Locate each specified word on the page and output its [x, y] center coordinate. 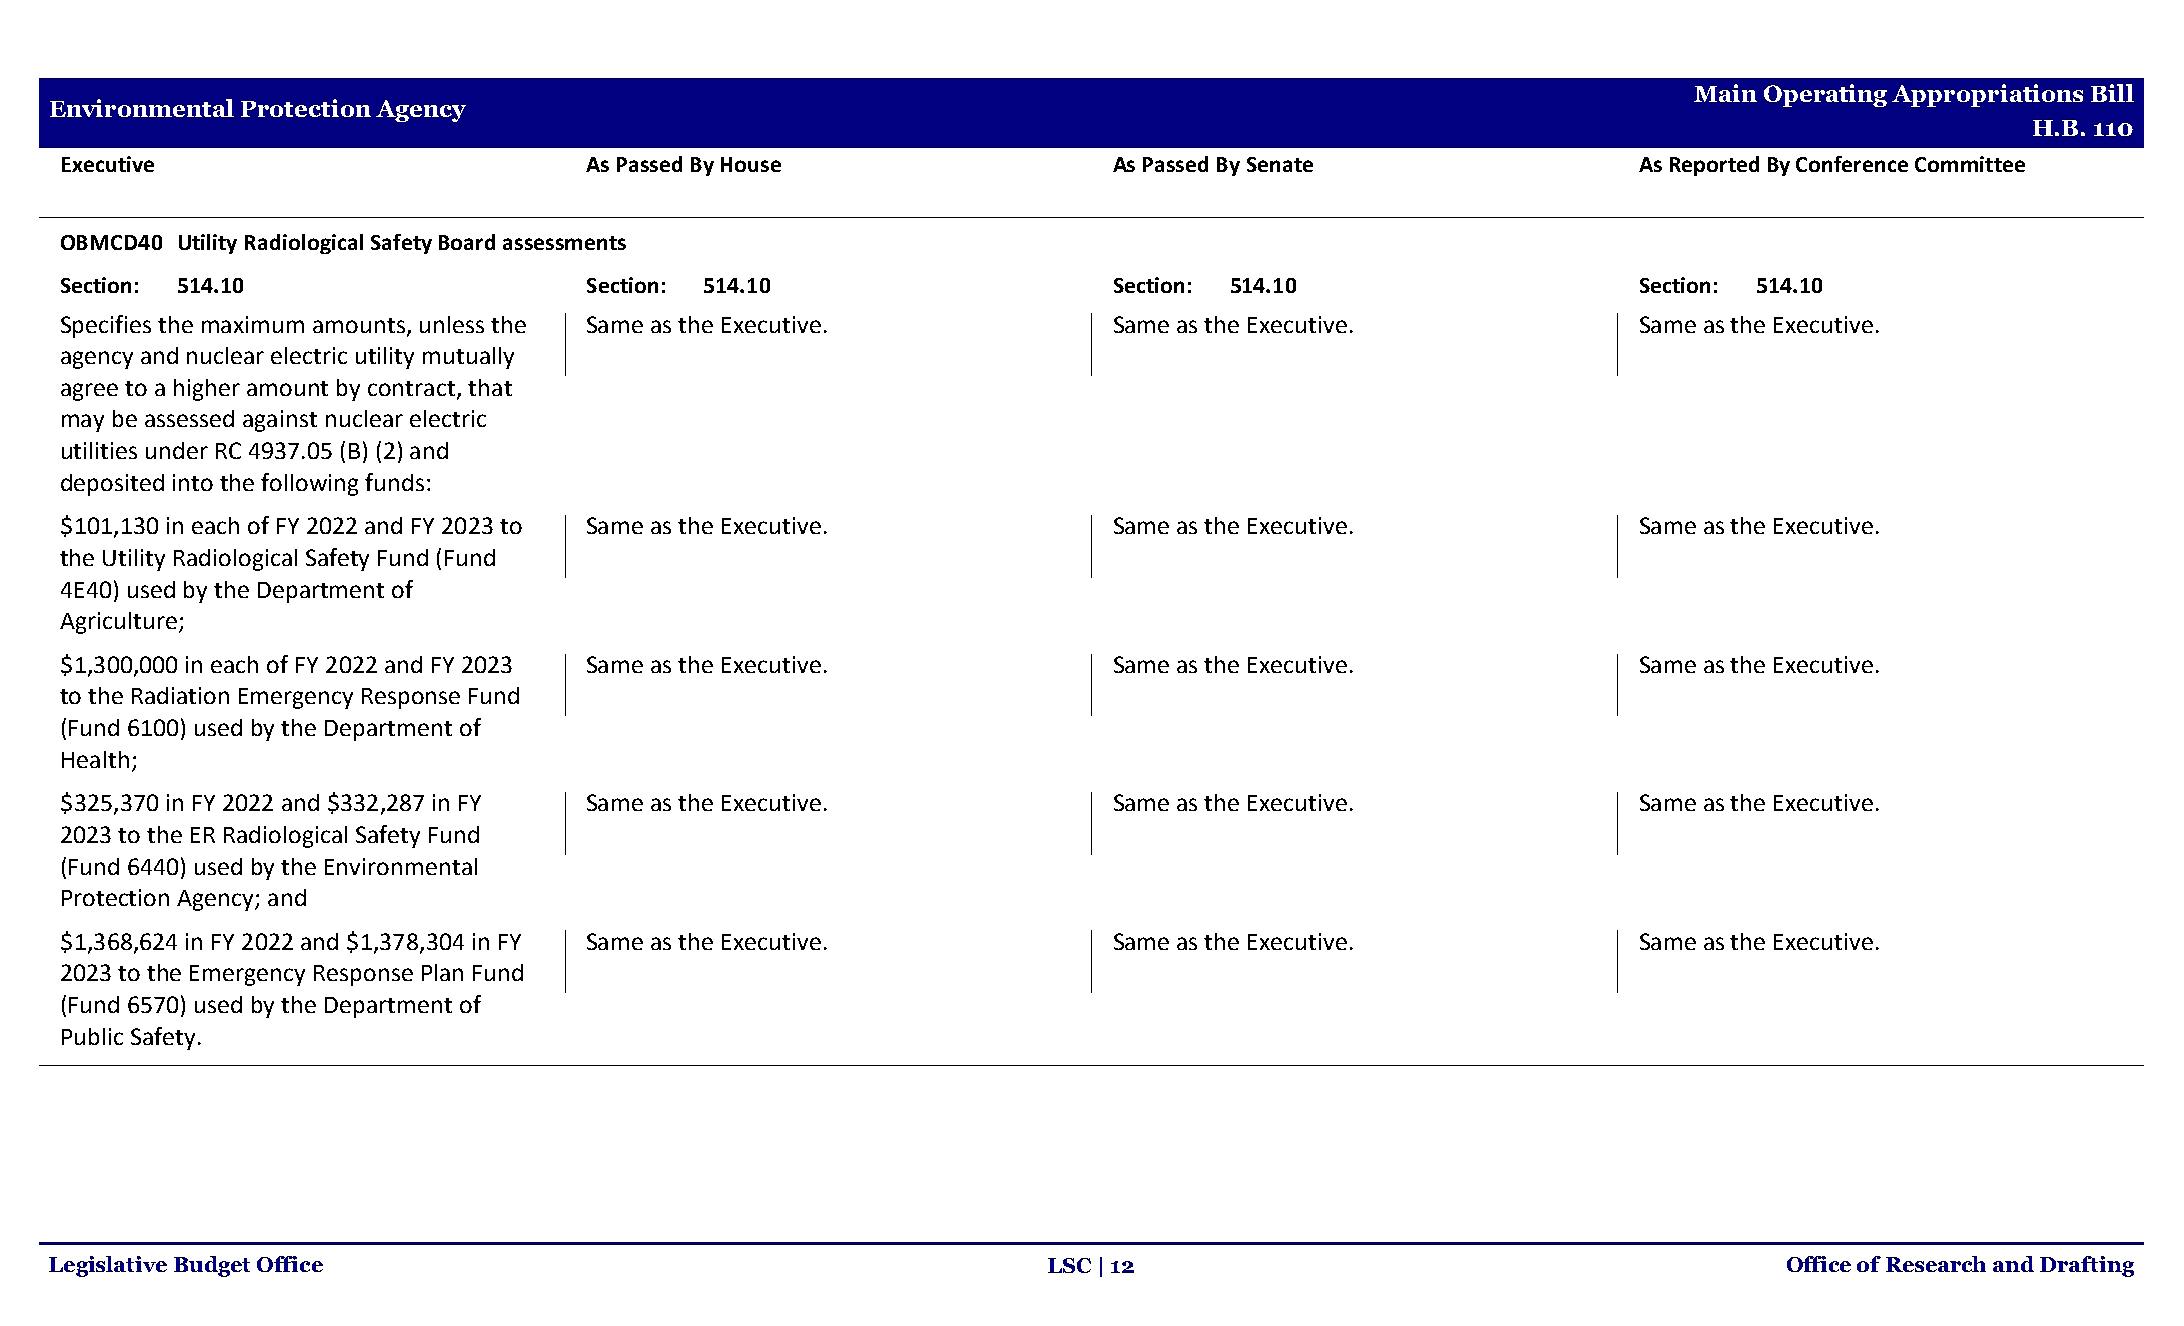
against [280, 421]
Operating [1825, 95]
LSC [1069, 1265]
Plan [442, 972]
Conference [1852, 164]
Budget [212, 1266]
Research [1936, 1264]
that [490, 387]
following [309, 484]
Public [92, 1036]
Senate [1280, 164]
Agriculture [118, 623]
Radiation [180, 695]
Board [467, 242]
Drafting [2087, 1266]
